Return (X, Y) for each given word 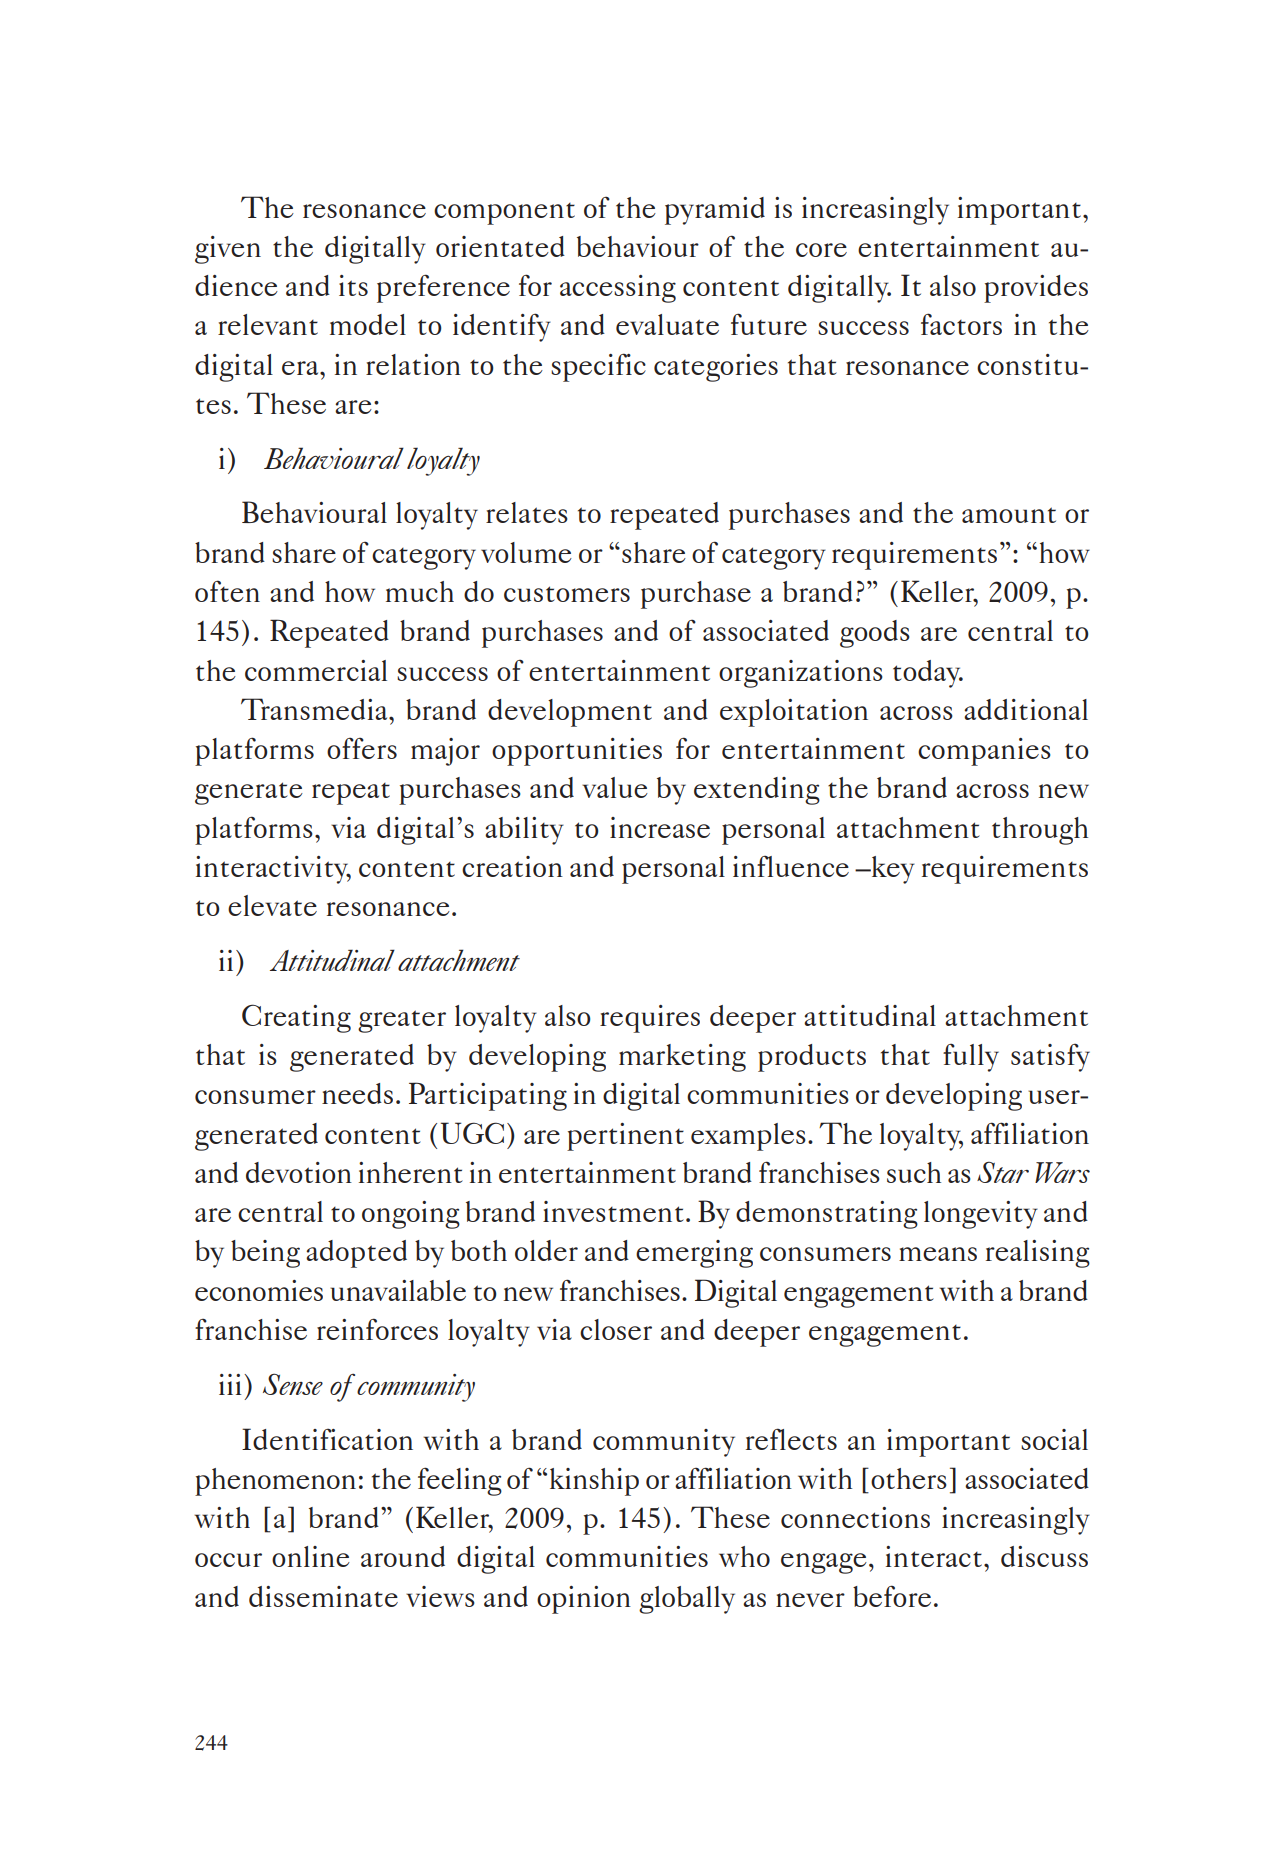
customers (567, 594)
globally (687, 1600)
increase (660, 827)
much (420, 591)
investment (613, 1211)
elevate (272, 905)
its (353, 285)
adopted (356, 1254)
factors (961, 324)
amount (1009, 515)
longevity (981, 1215)
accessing (618, 289)
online (311, 1556)
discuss (1044, 1556)
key (892, 870)
